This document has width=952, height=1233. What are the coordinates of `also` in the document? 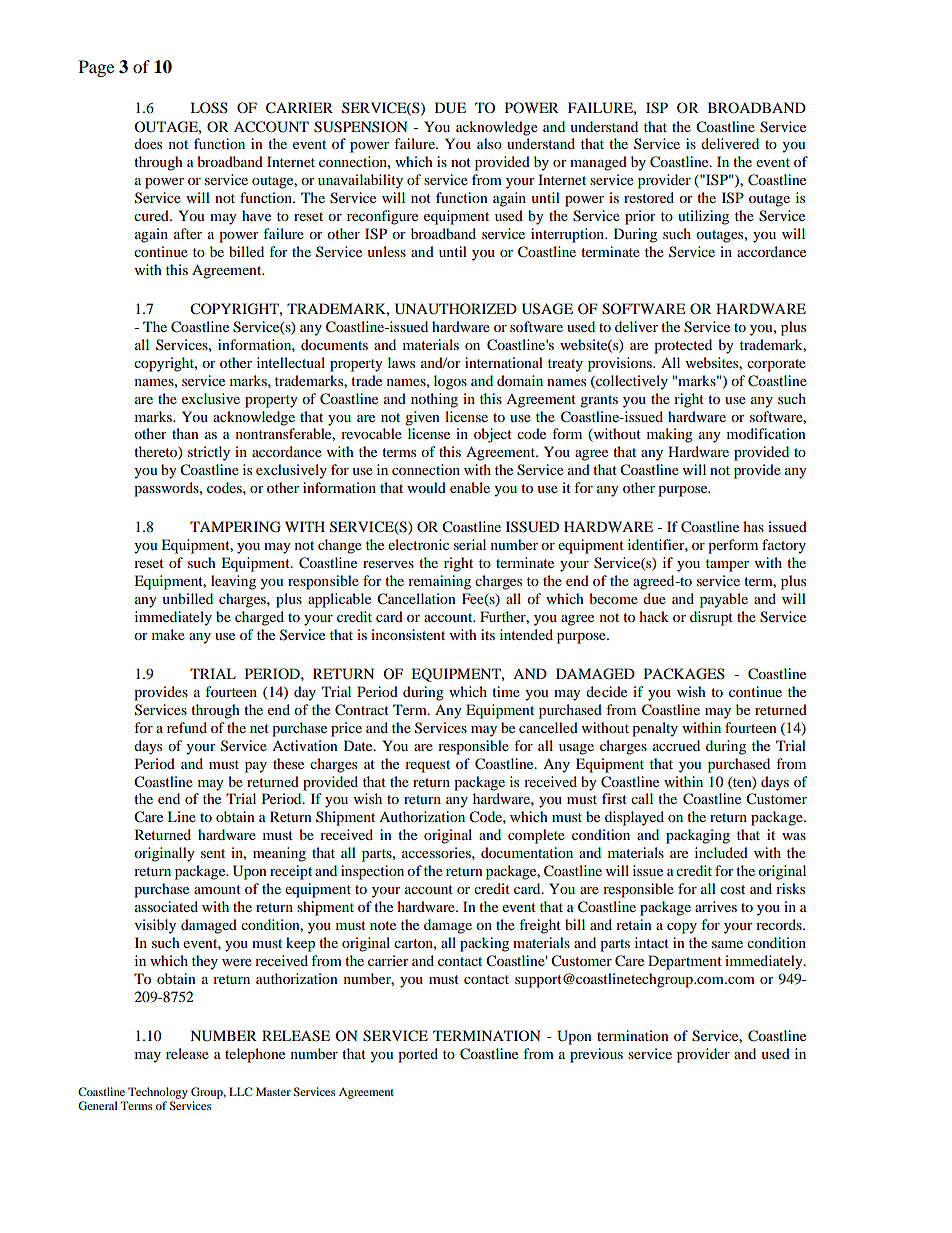 It's located at (489, 143).
